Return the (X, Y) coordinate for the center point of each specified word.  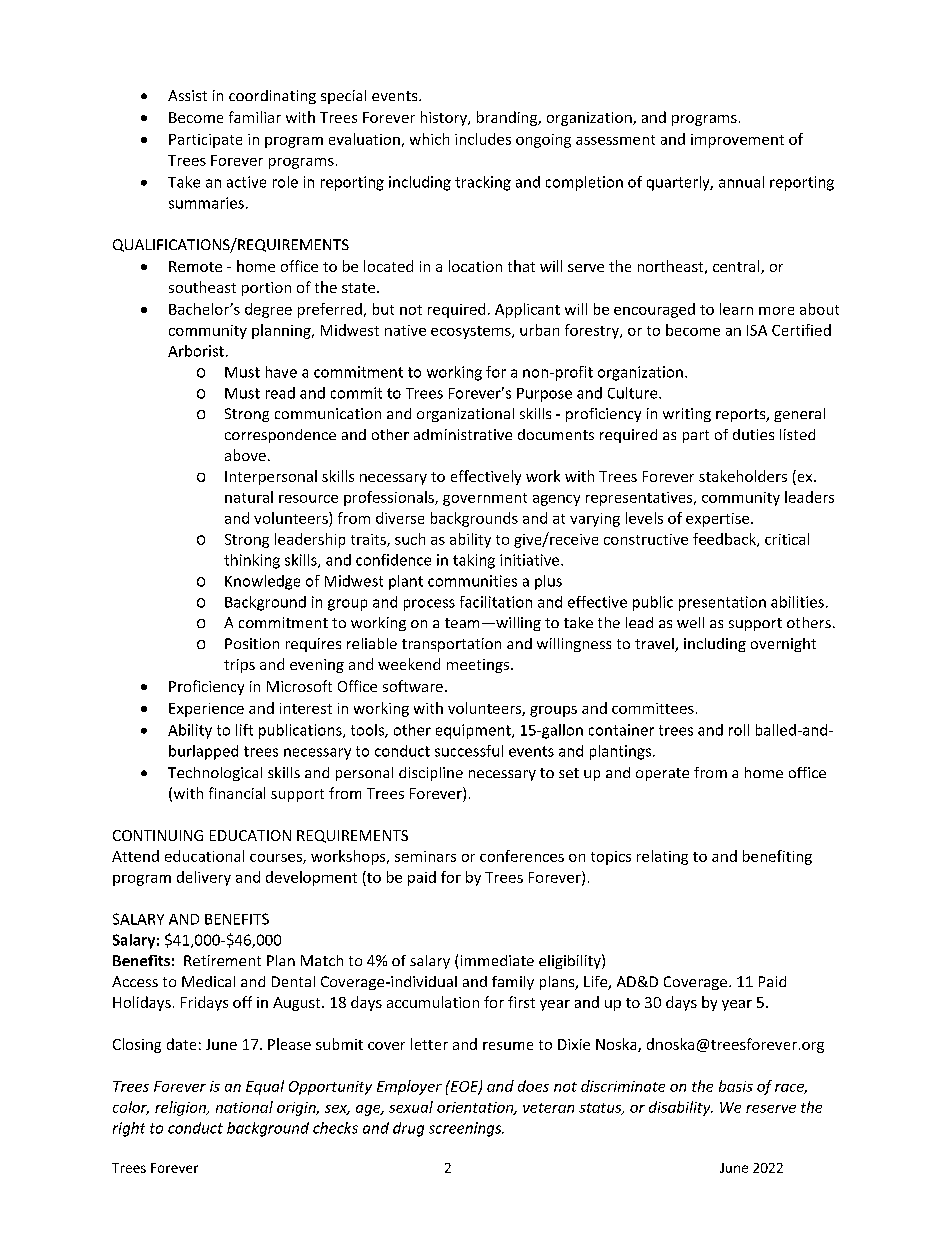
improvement (737, 141)
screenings (466, 1129)
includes (483, 139)
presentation (722, 603)
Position (252, 643)
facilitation (496, 602)
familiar (255, 117)
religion (181, 1108)
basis (736, 1086)
